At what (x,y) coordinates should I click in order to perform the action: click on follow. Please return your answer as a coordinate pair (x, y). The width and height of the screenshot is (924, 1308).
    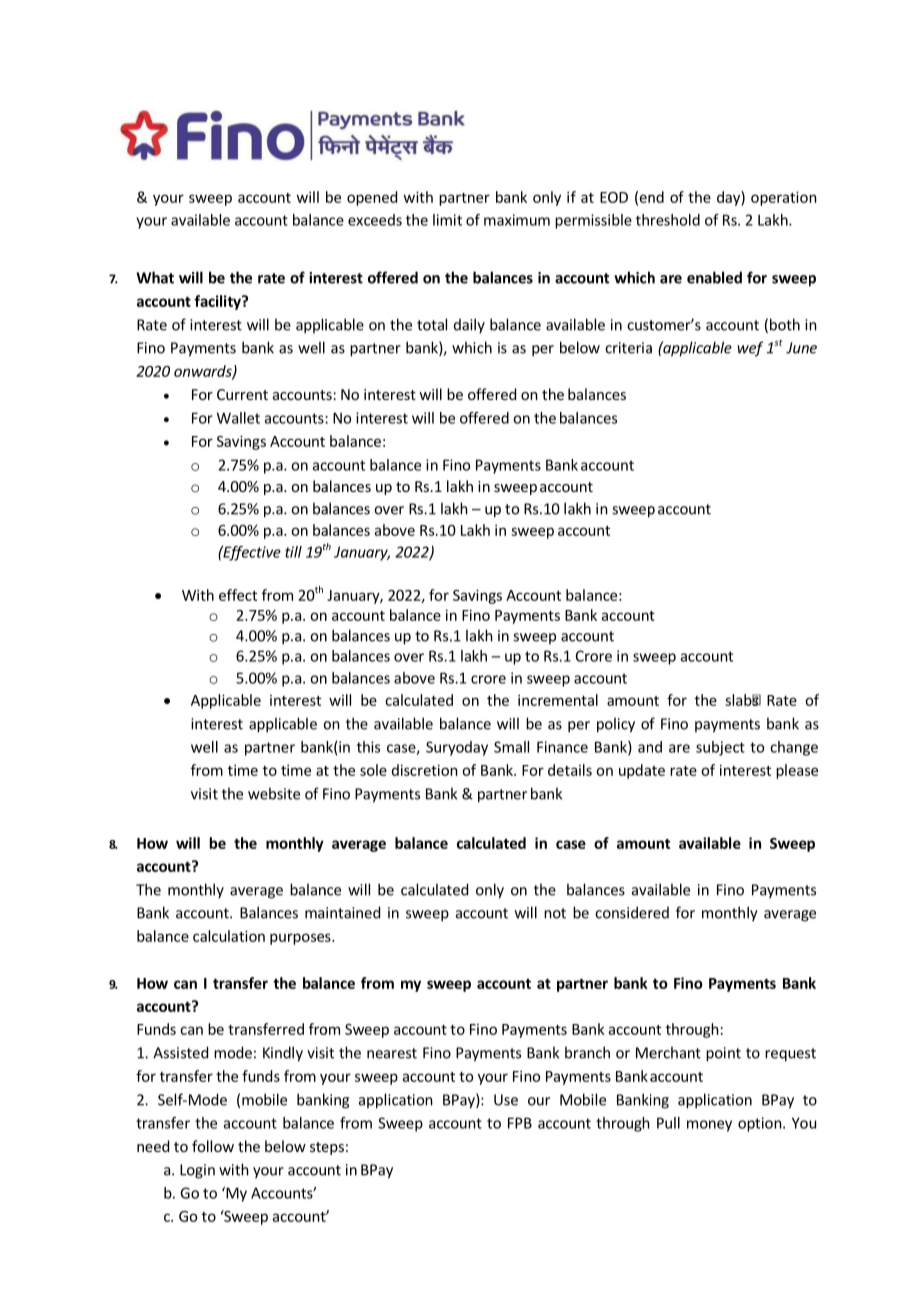
    Looking at the image, I should click on (213, 1146).
